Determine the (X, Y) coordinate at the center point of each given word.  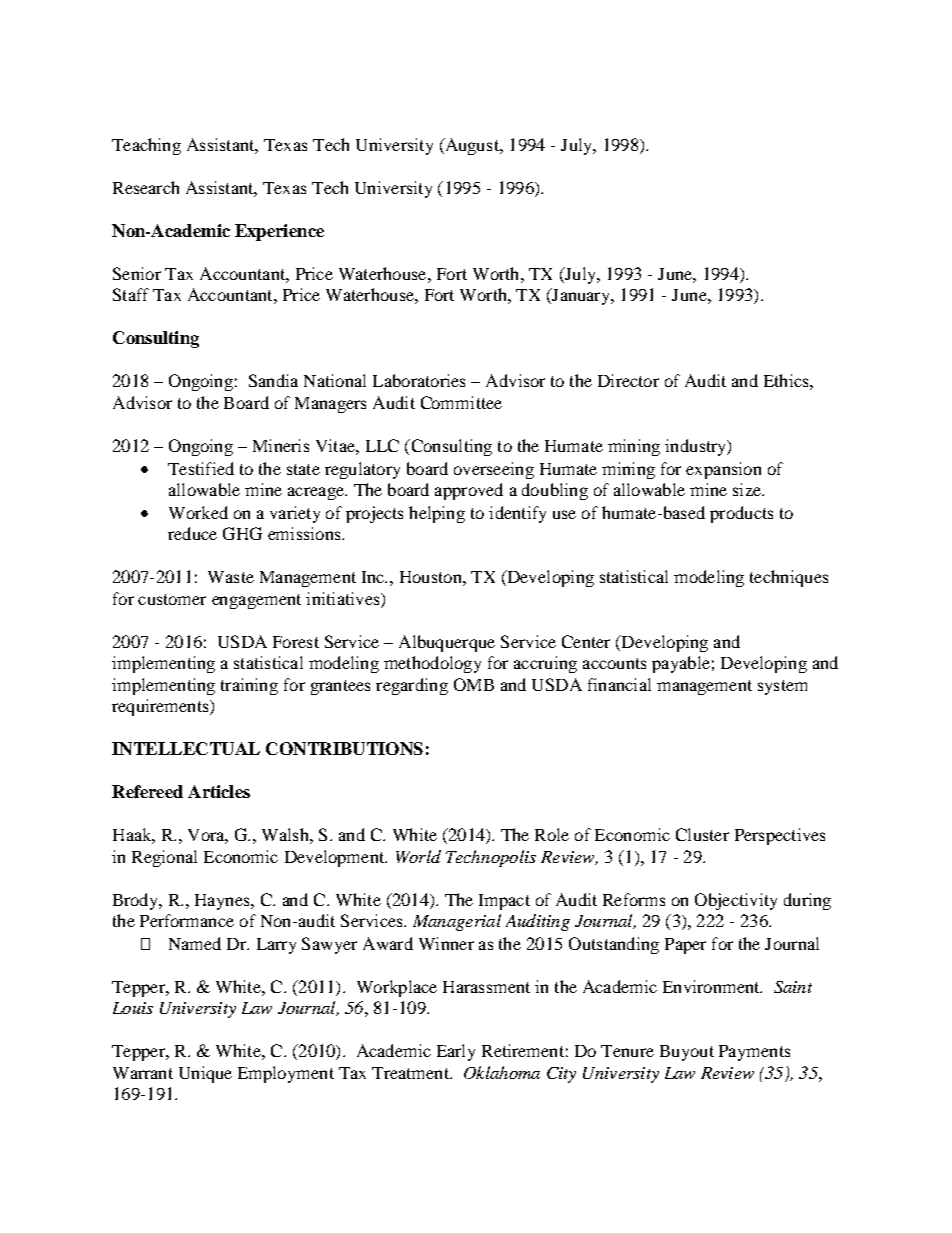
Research (146, 187)
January (581, 296)
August (472, 146)
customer (172, 599)
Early (456, 1052)
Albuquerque (447, 643)
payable (681, 664)
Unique (205, 1074)
